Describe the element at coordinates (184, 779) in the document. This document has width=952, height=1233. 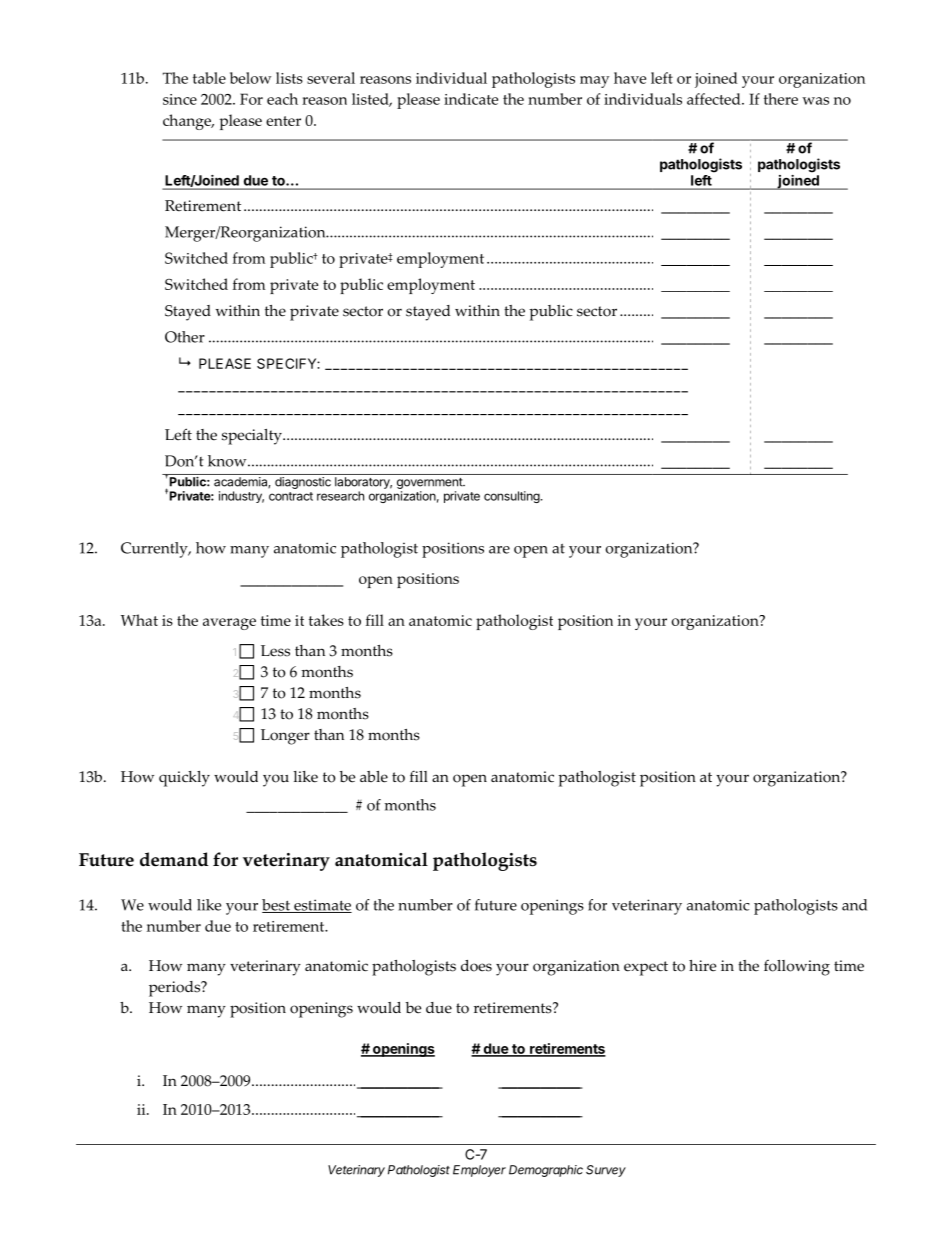
I see `quickly` at that location.
